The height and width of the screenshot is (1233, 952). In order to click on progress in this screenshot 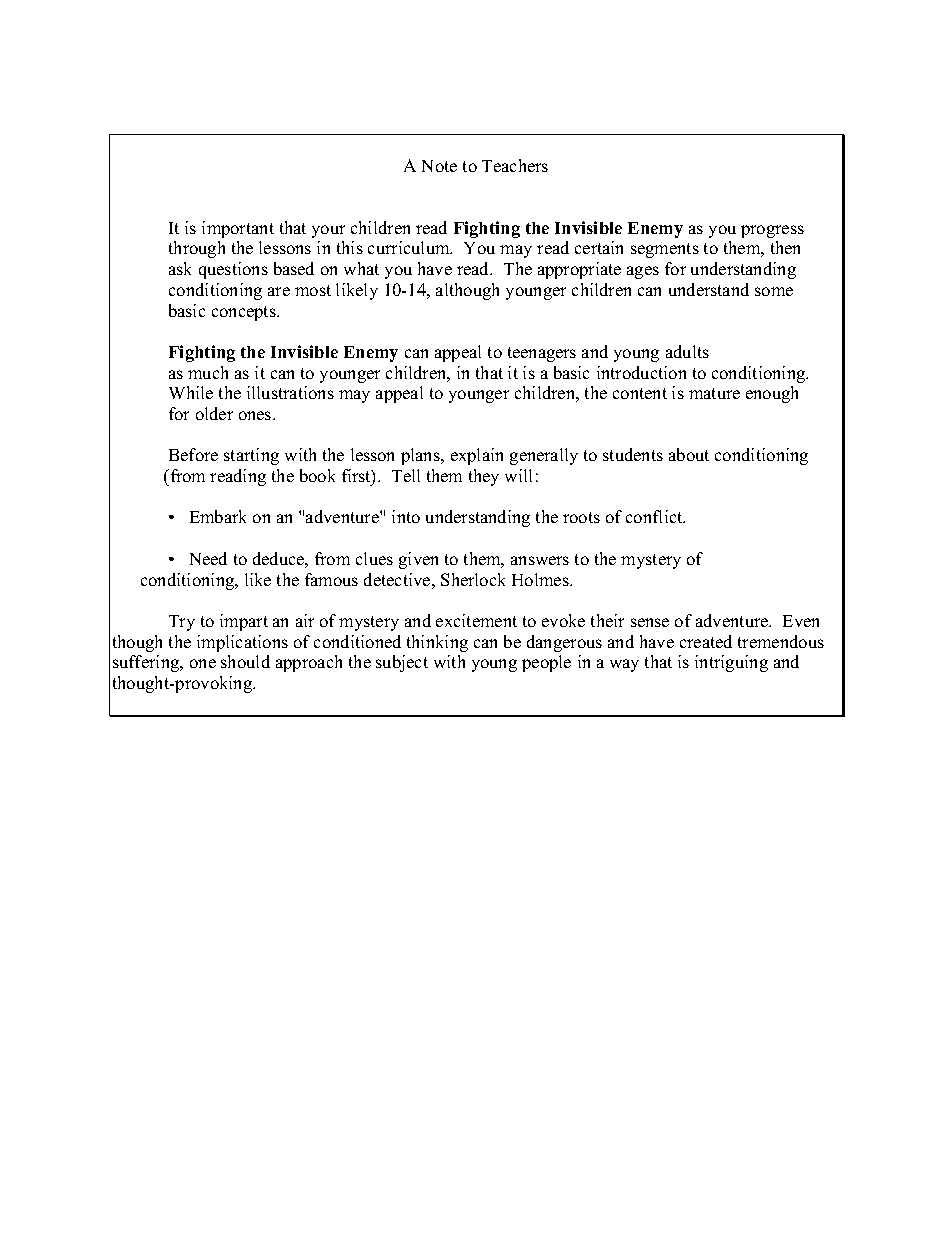, I will do `click(772, 231)`.
